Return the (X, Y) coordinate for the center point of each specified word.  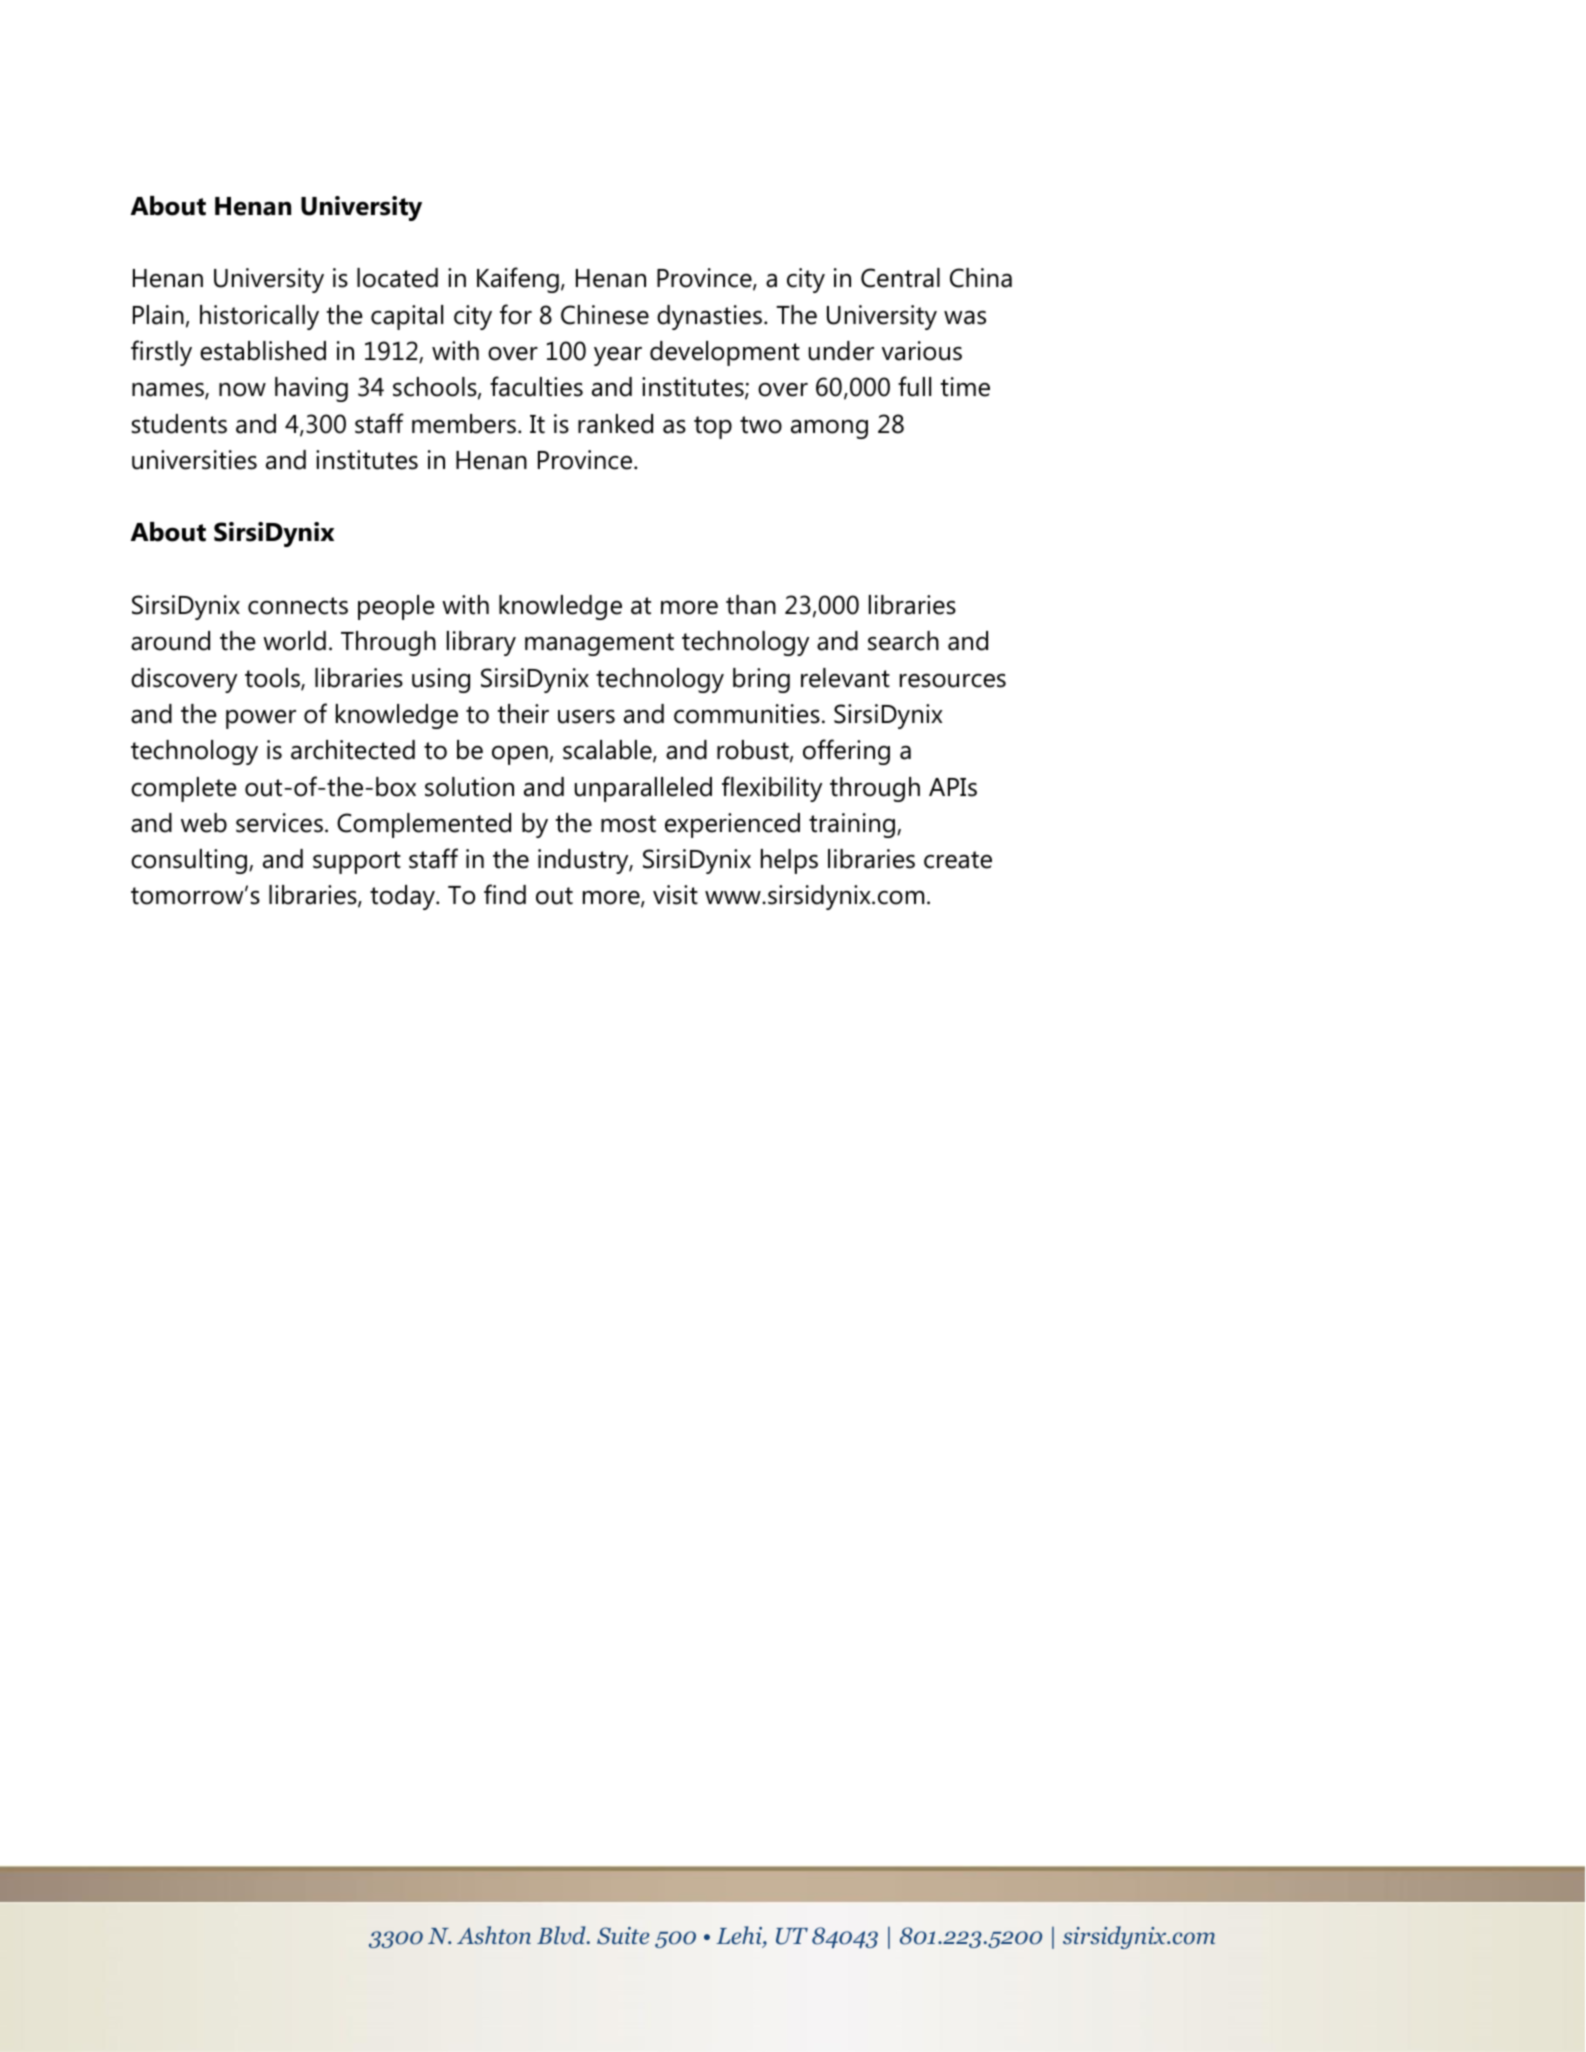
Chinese (605, 315)
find (505, 894)
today (404, 897)
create (958, 860)
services (279, 823)
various (922, 351)
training (853, 825)
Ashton (494, 1935)
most (628, 824)
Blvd (562, 1935)
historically (259, 317)
